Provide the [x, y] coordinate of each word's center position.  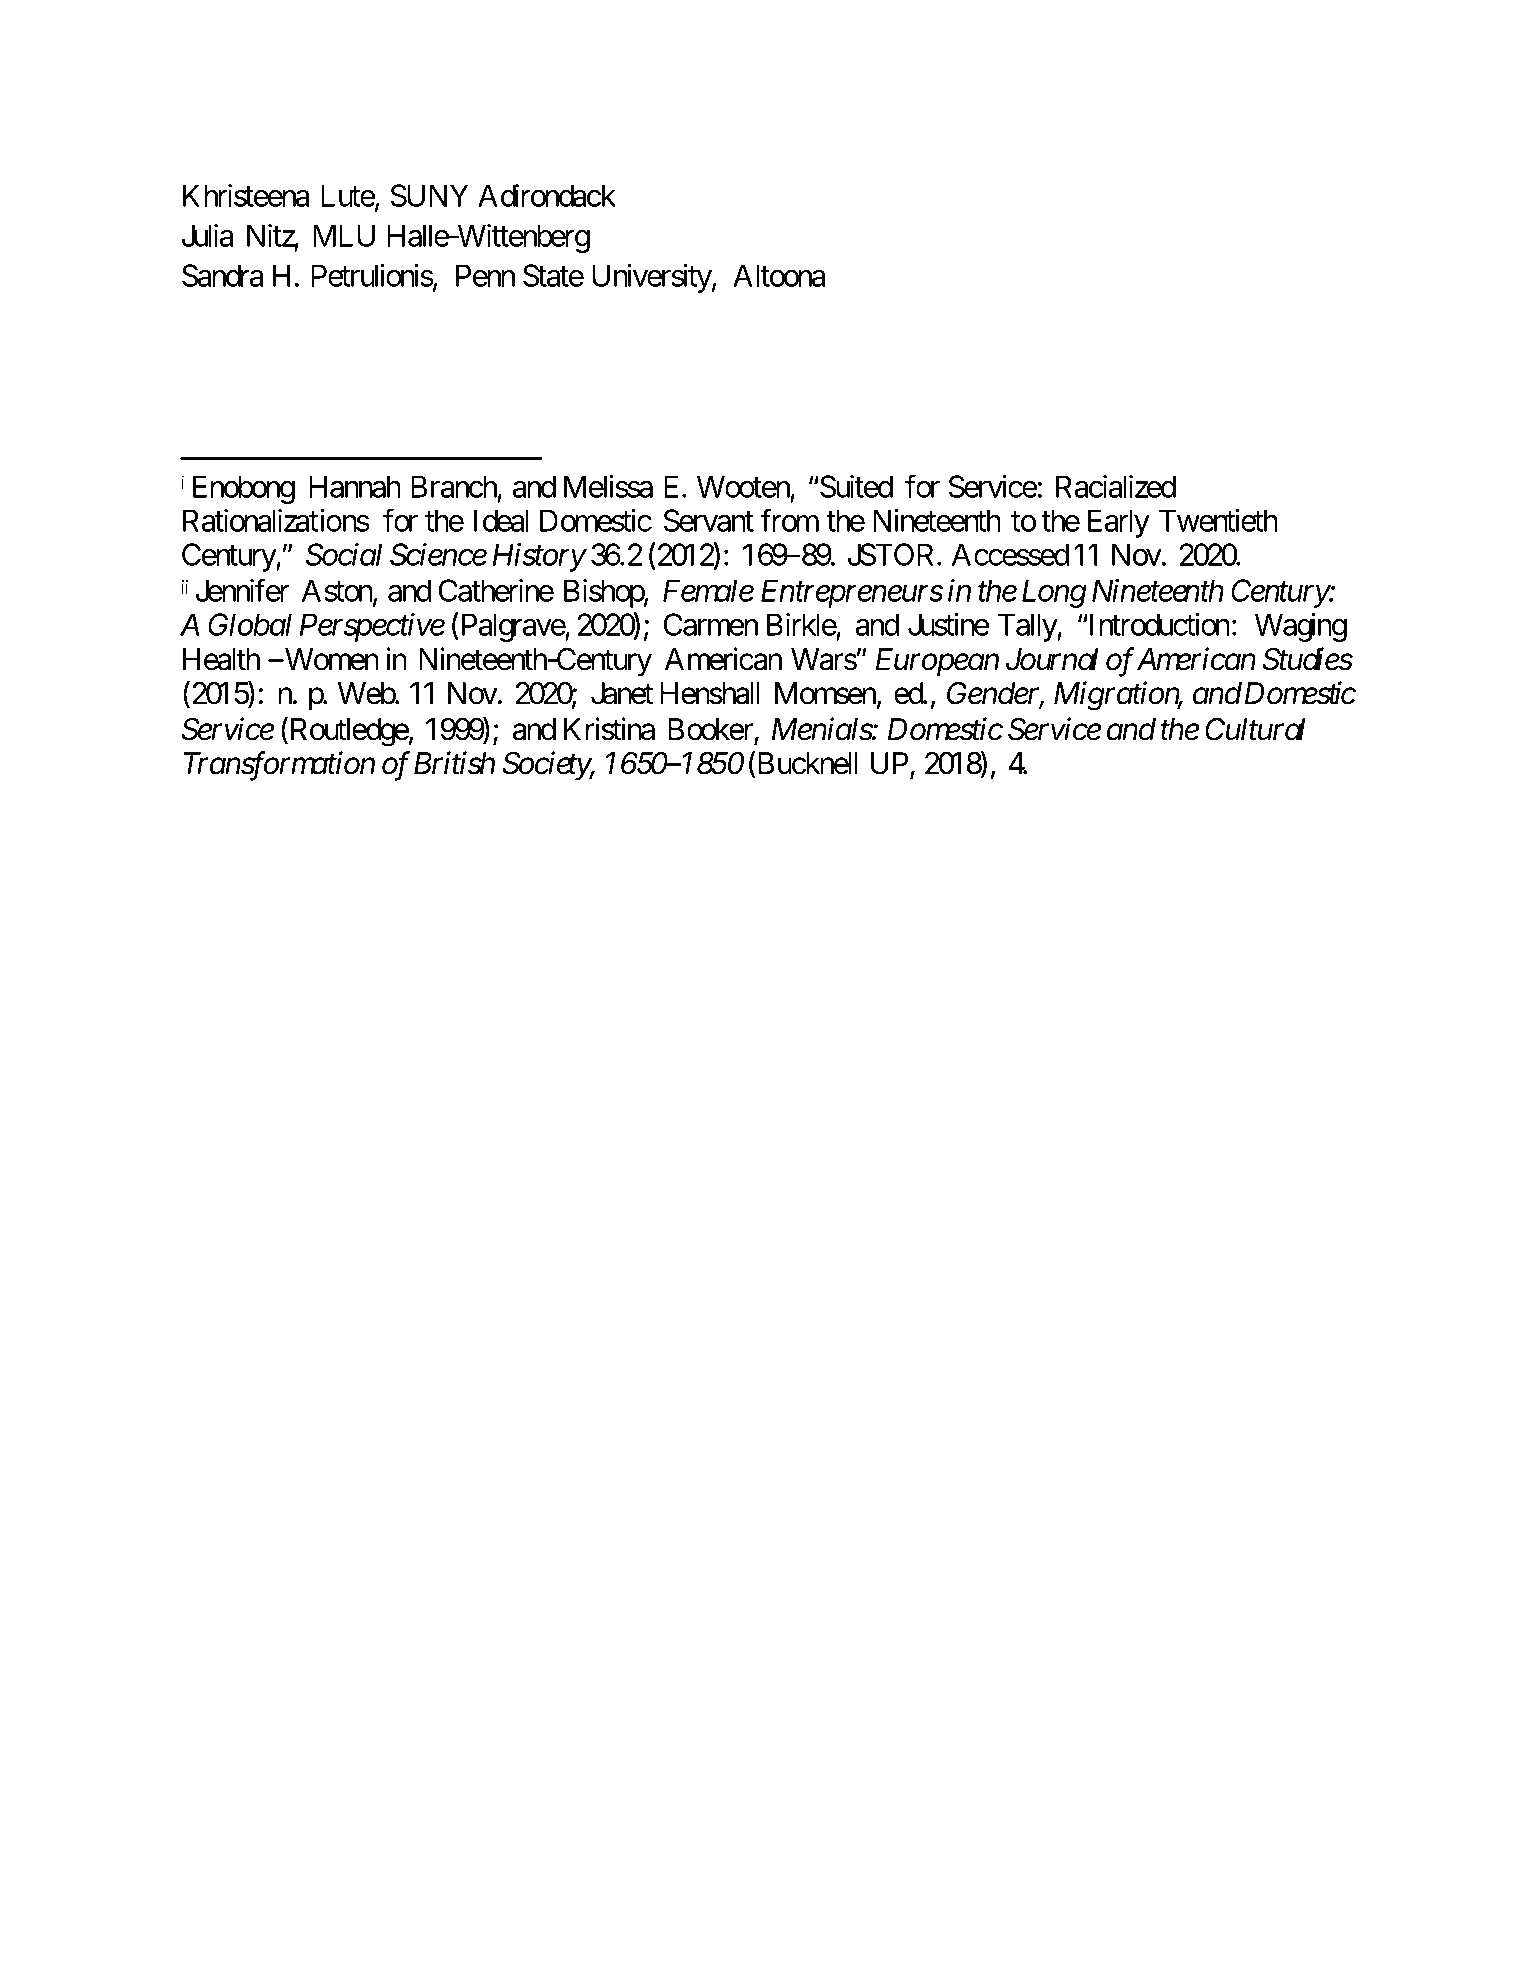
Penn [485, 275]
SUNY [430, 195]
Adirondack [547, 195]
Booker [710, 729]
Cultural [1255, 729]
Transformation [279, 766]
